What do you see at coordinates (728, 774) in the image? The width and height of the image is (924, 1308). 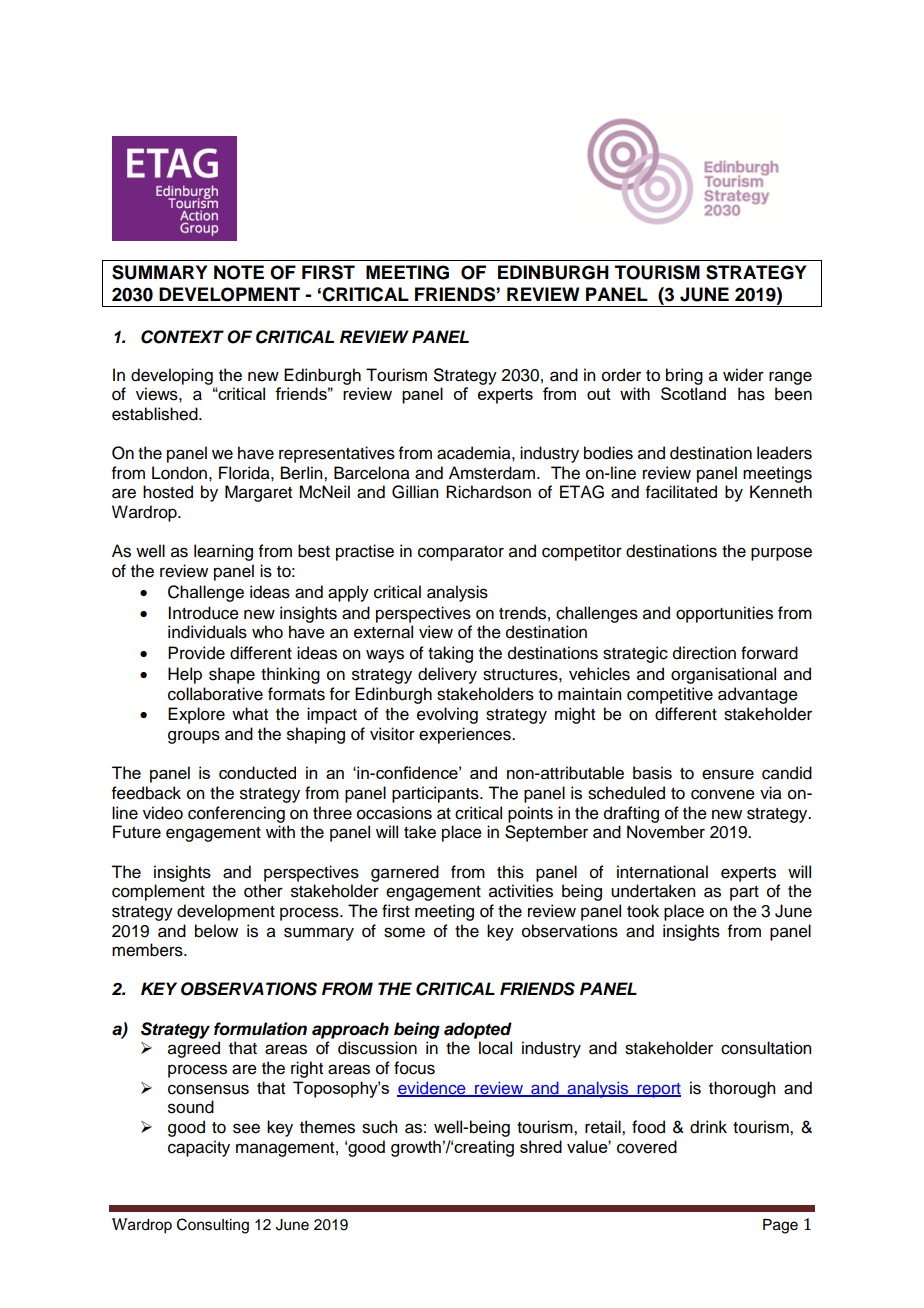 I see `ensure` at bounding box center [728, 774].
